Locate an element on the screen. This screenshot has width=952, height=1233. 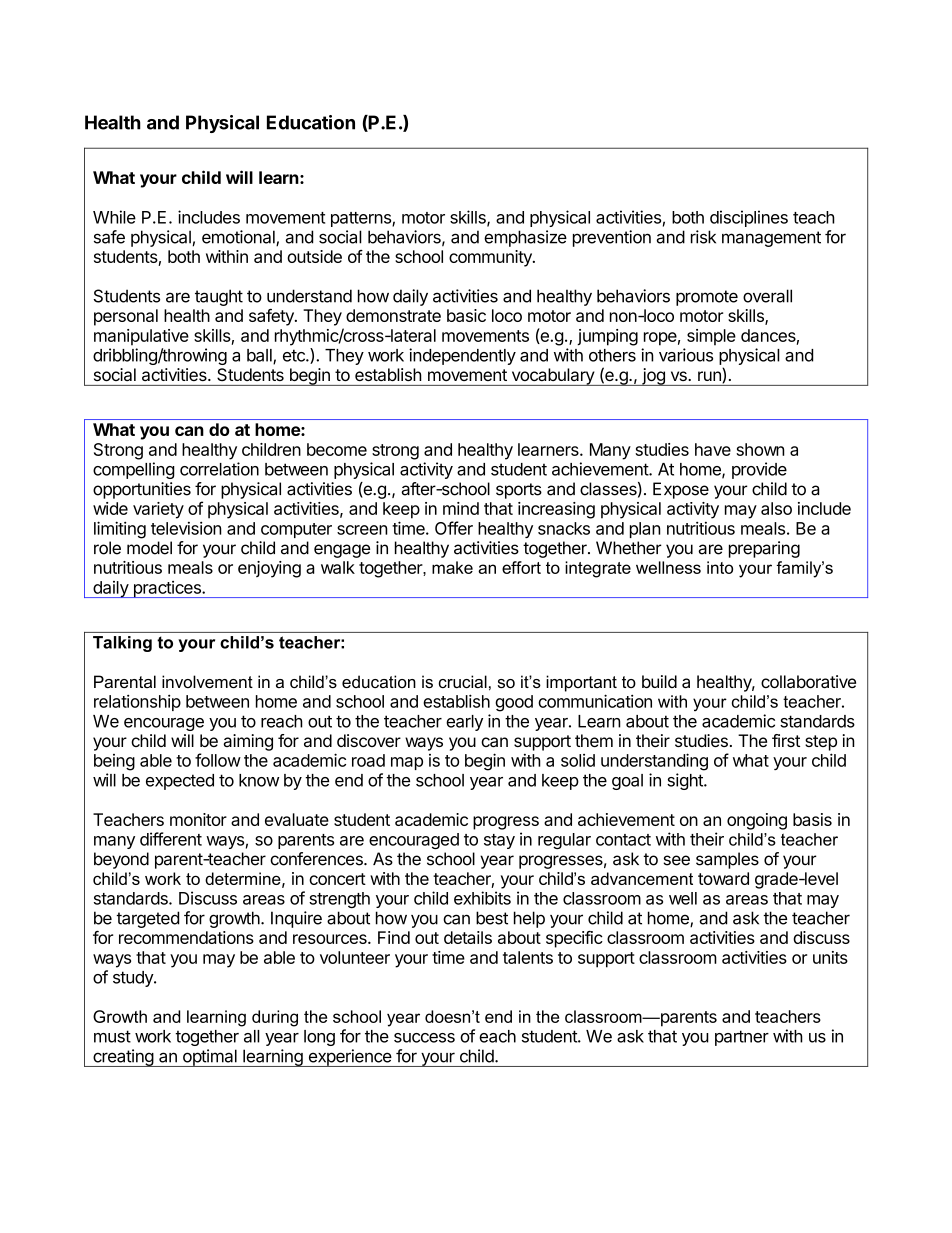
community is located at coordinates (491, 258).
